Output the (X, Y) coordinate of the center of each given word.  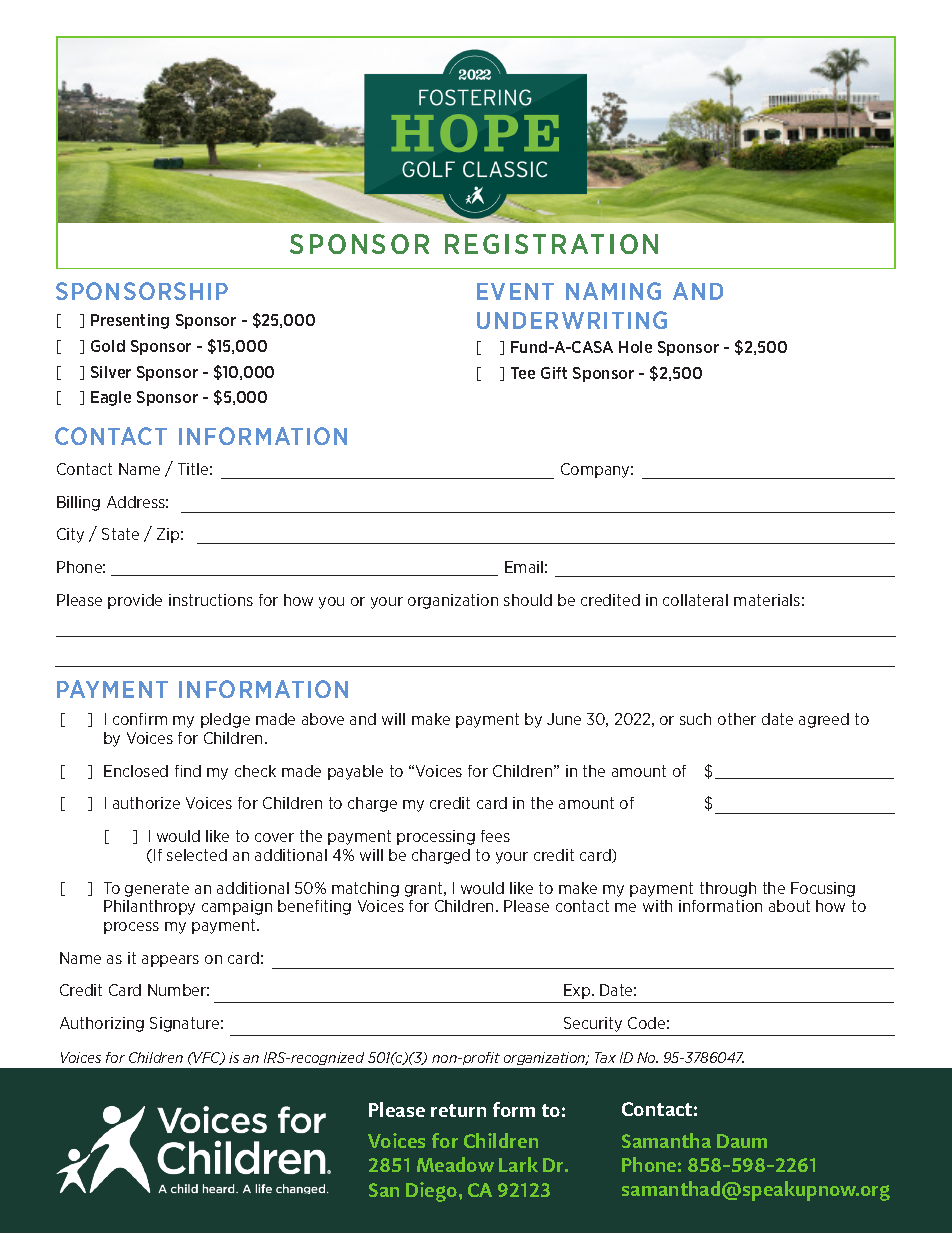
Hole (635, 347)
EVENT (515, 291)
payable (355, 772)
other (737, 719)
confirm (140, 719)
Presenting (130, 321)
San (384, 1190)
